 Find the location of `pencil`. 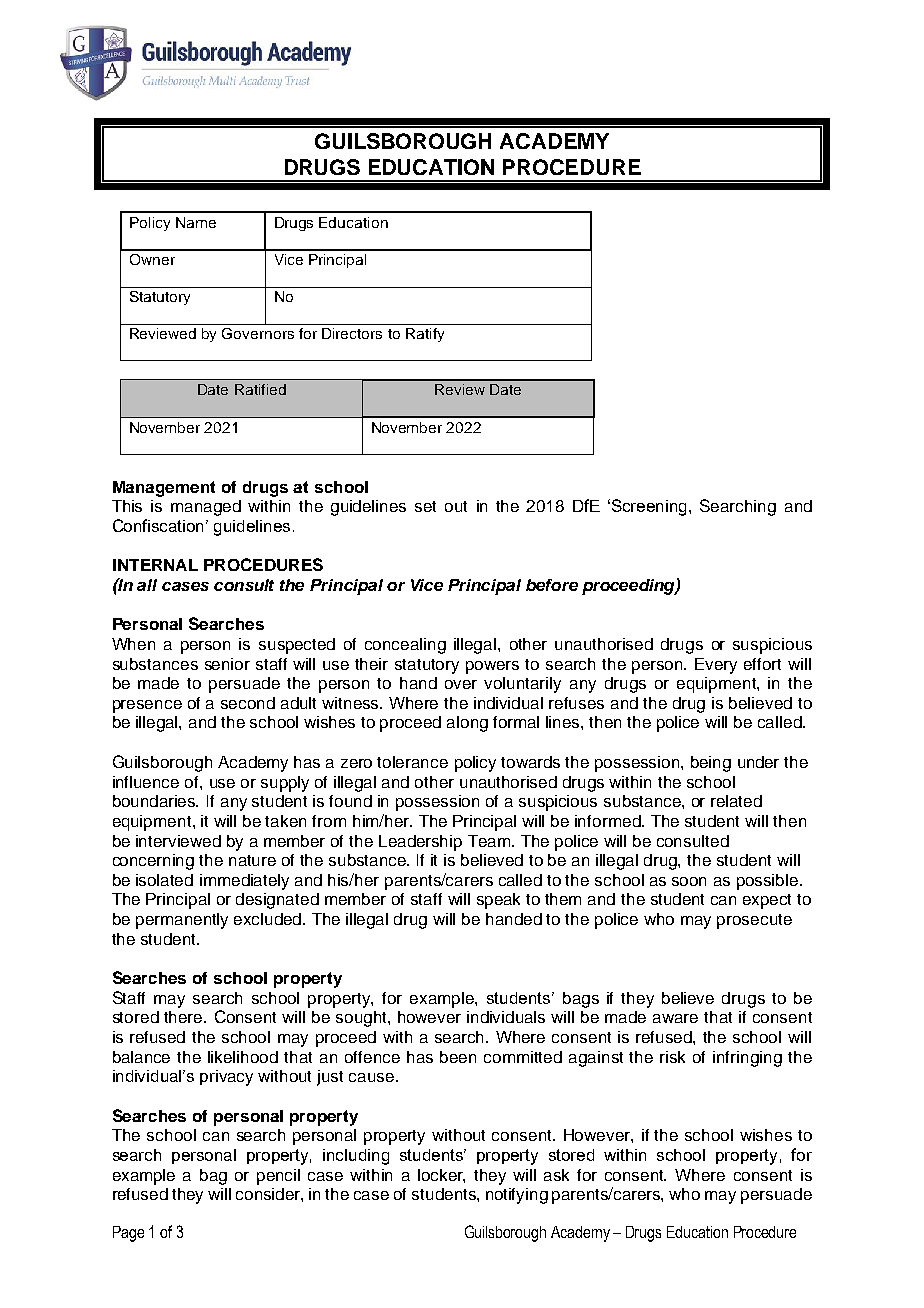

pencil is located at coordinates (278, 1177).
